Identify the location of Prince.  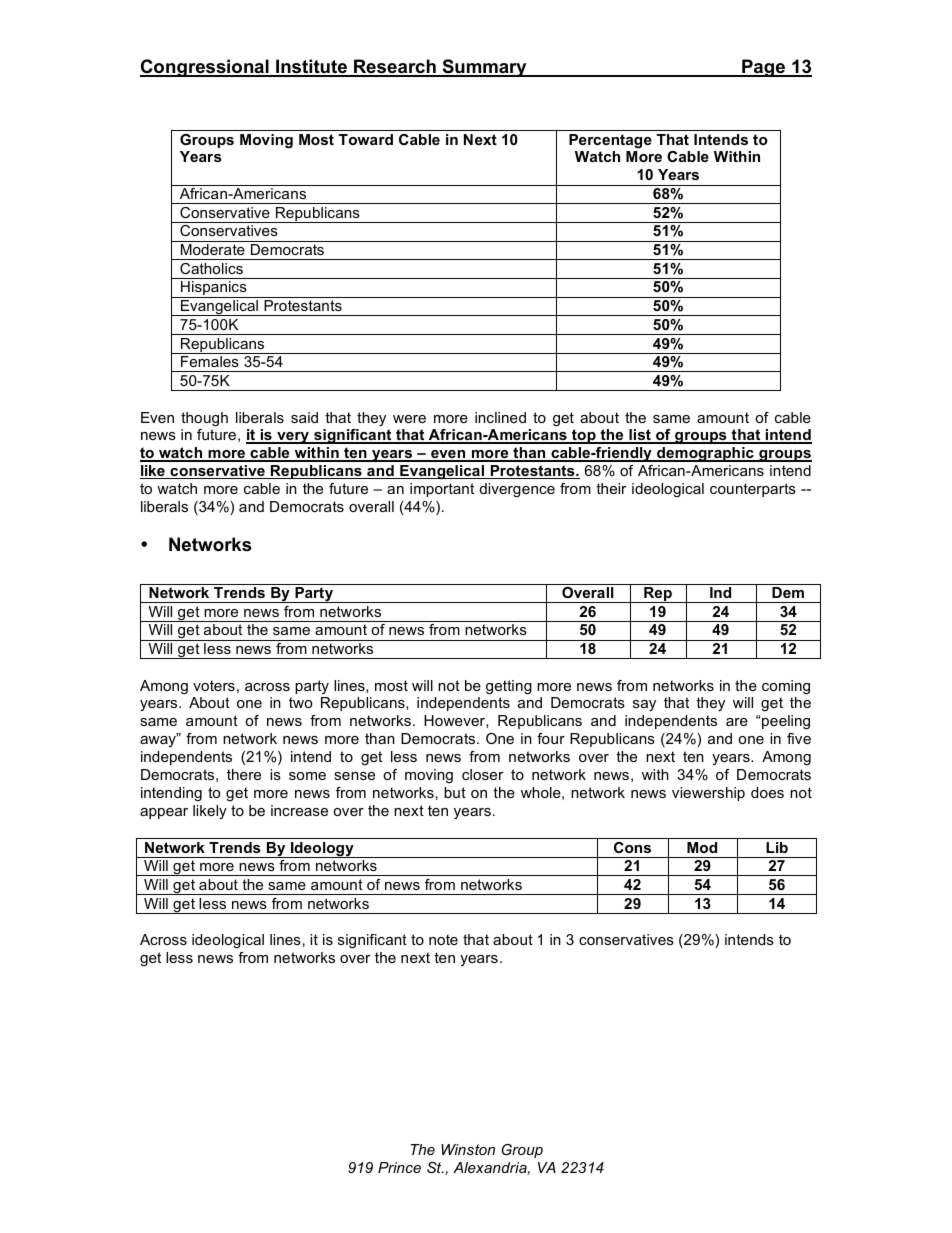
(399, 1167).
